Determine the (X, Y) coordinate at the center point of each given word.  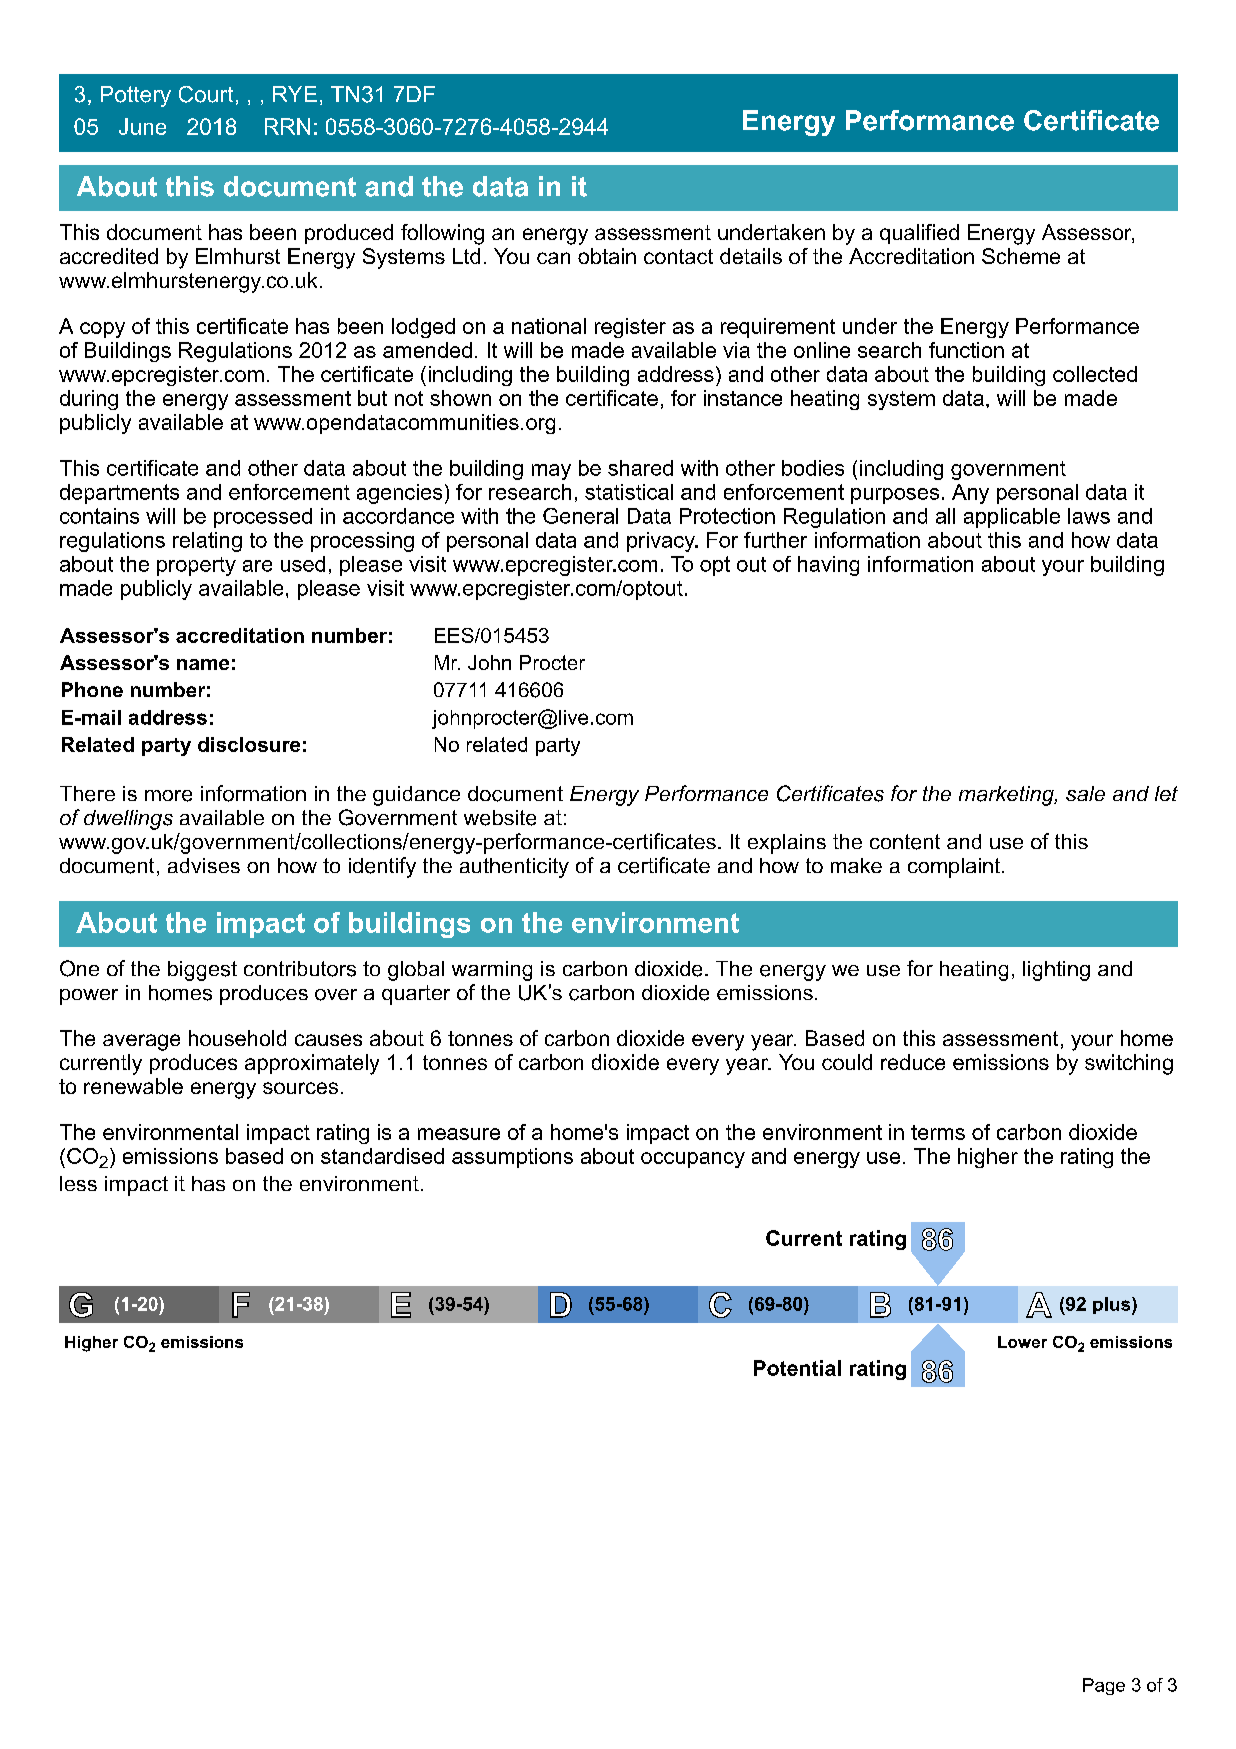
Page (1104, 1686)
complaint (955, 868)
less (78, 1183)
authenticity (514, 868)
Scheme (1021, 256)
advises (204, 865)
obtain (607, 256)
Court (206, 94)
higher (988, 1158)
